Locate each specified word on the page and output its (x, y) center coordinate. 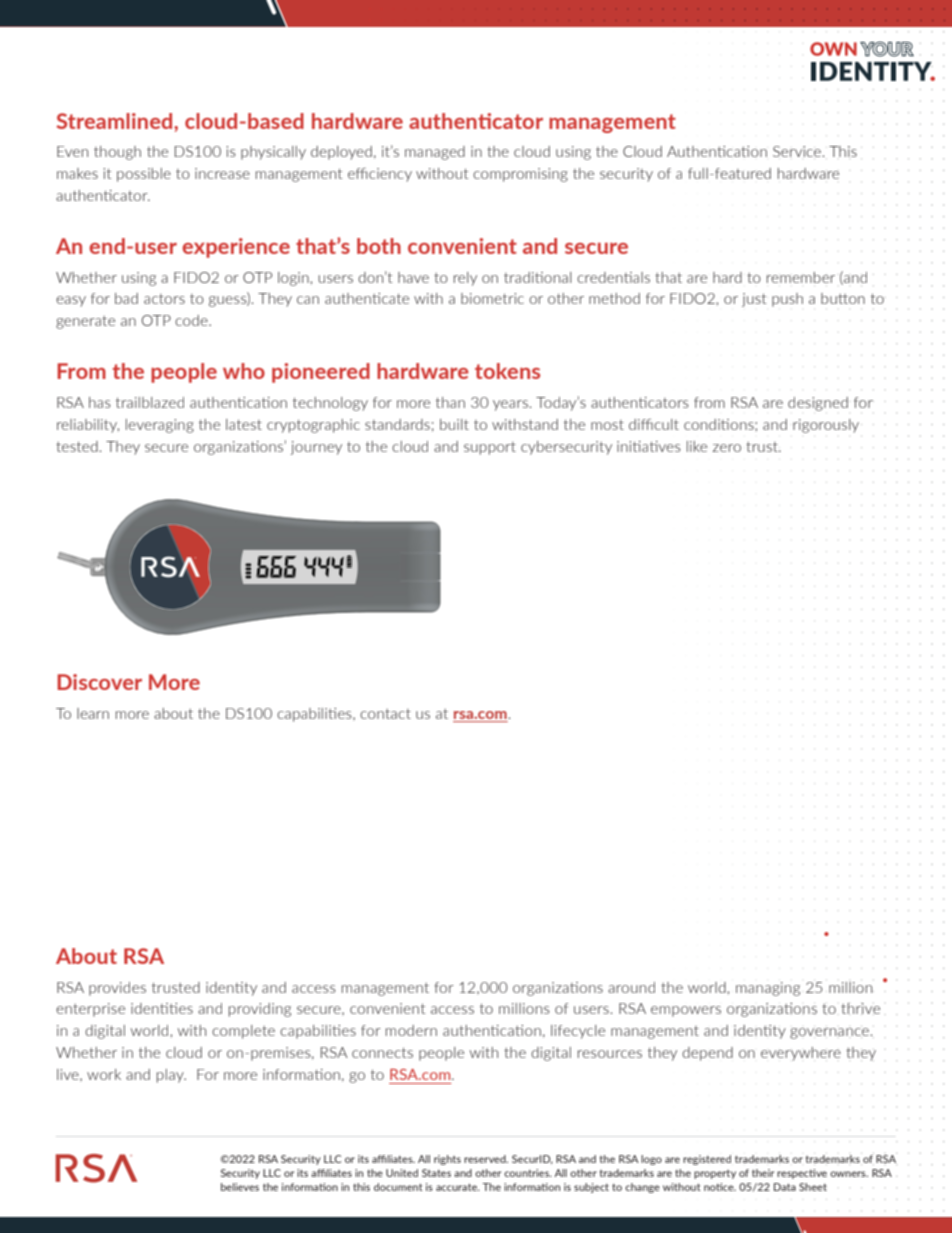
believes (240, 1187)
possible (144, 175)
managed (435, 153)
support (490, 448)
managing (768, 989)
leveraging (160, 426)
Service (798, 151)
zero (727, 448)
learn (93, 713)
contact (385, 714)
